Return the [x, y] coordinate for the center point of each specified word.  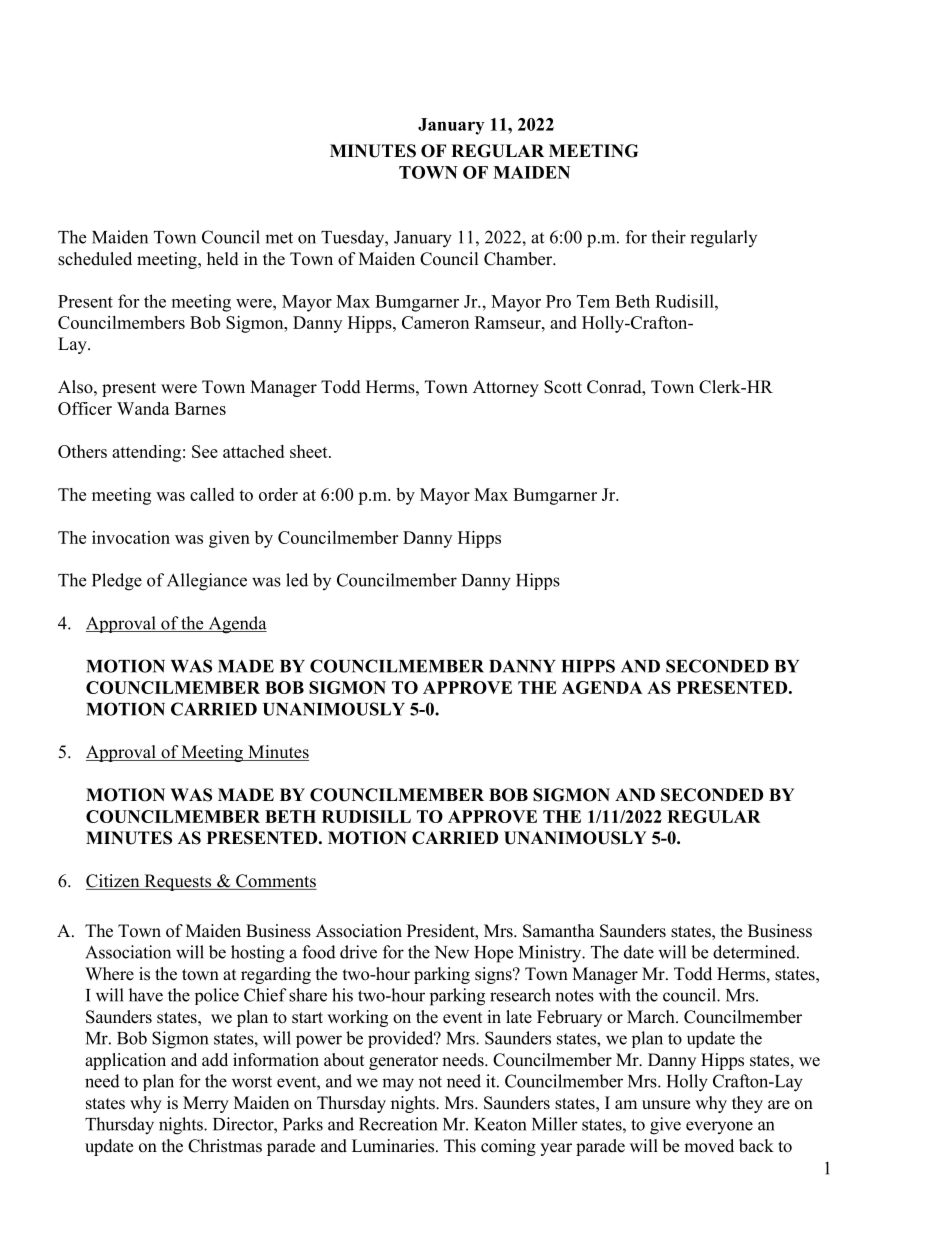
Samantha [559, 931]
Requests [178, 882]
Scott [563, 387]
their [668, 237]
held [223, 259]
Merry [206, 1104]
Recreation [398, 1124]
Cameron [435, 322]
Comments [275, 882]
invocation [131, 537]
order [278, 494]
